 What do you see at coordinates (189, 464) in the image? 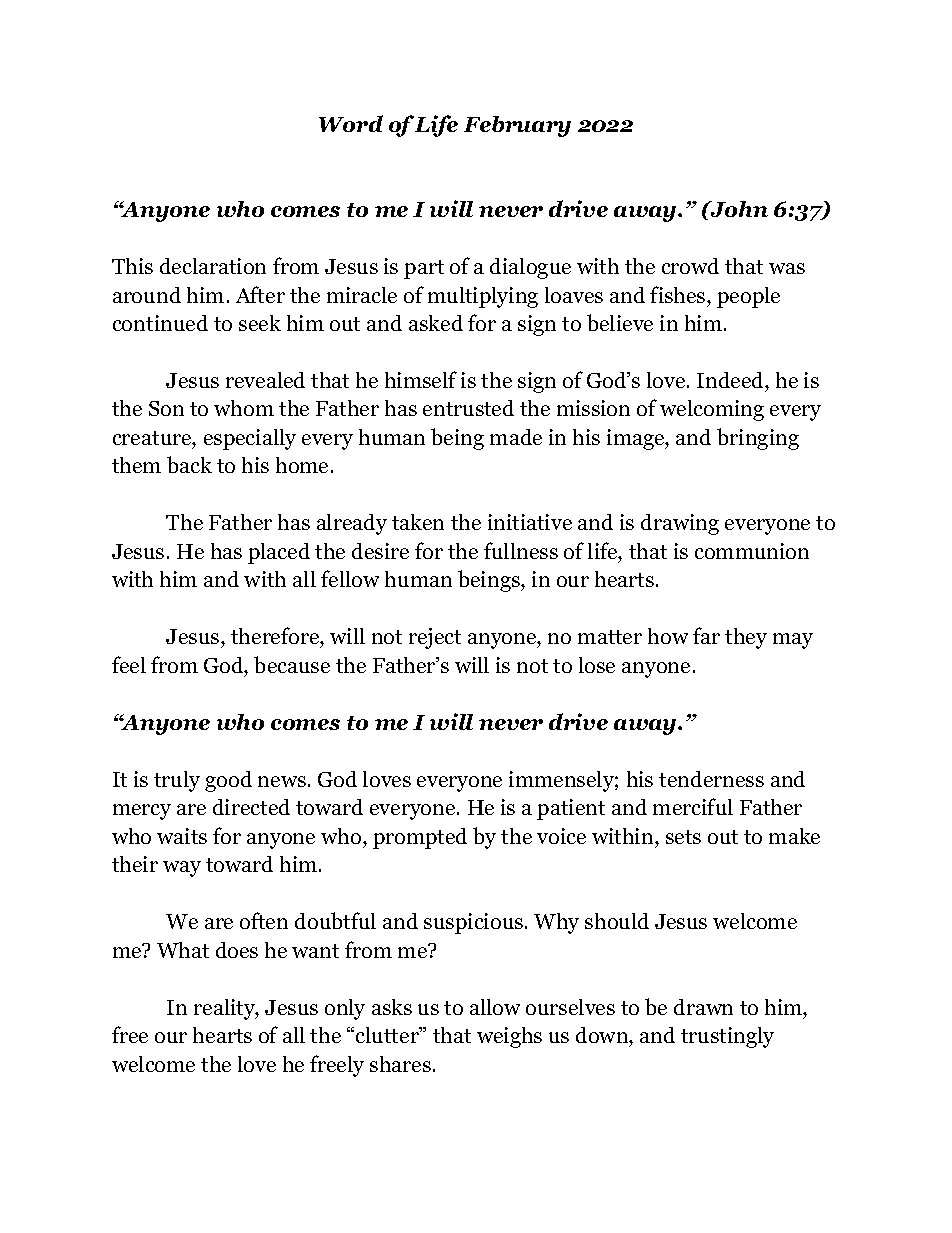
I see `back` at bounding box center [189, 464].
